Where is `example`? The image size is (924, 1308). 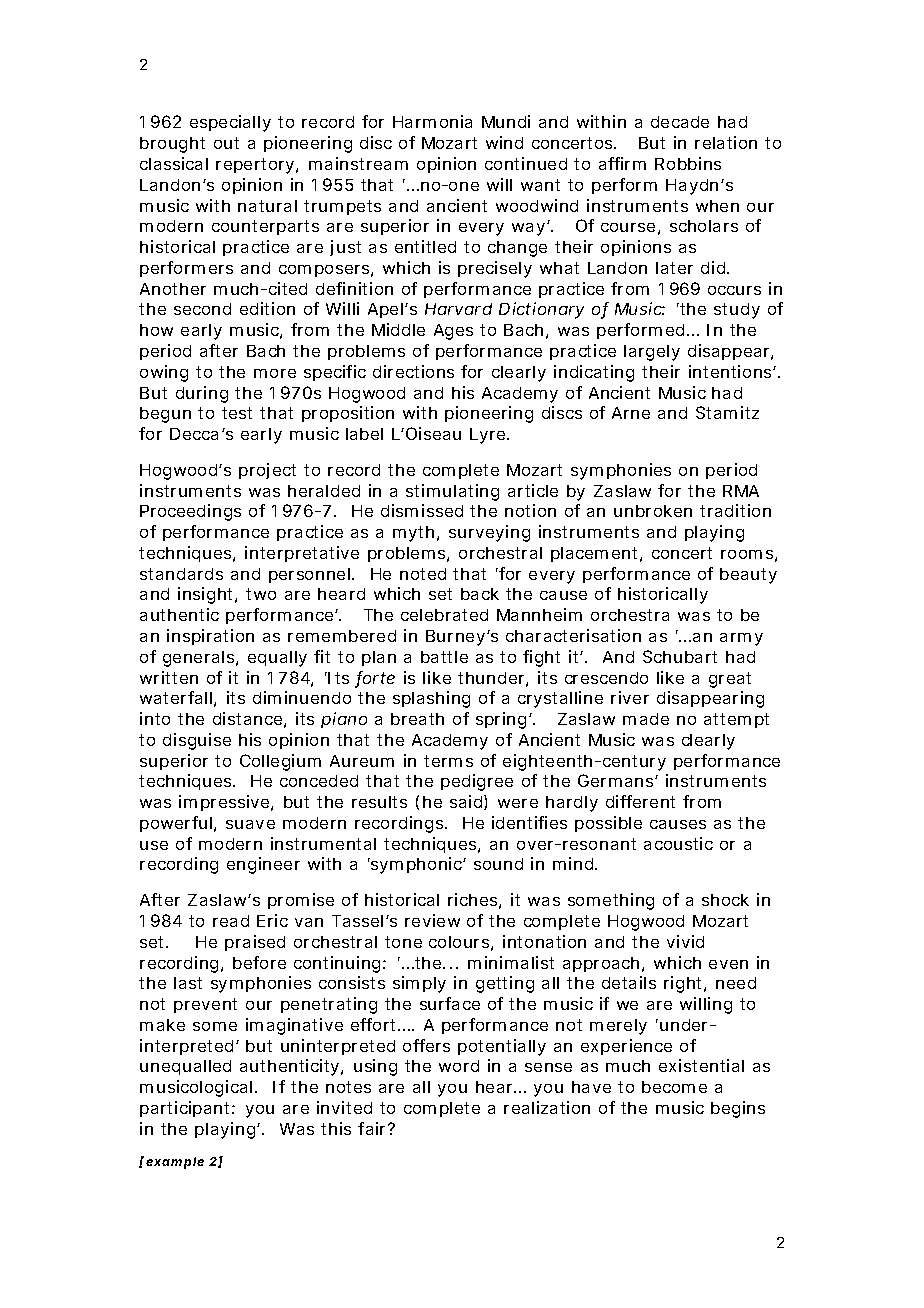 example is located at coordinates (175, 1163).
